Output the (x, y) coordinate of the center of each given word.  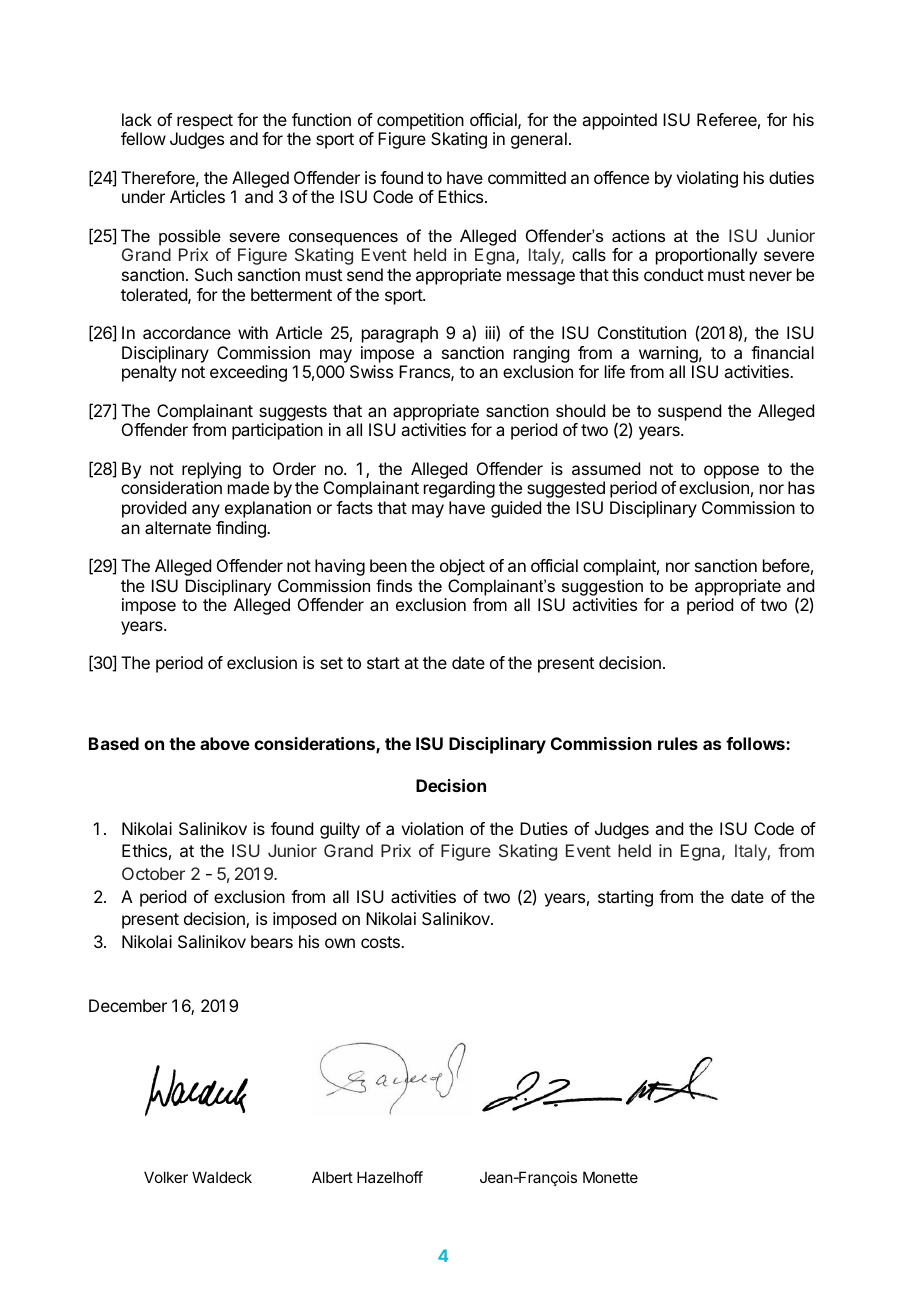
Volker (166, 1177)
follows (756, 743)
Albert (332, 1177)
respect (205, 122)
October (153, 873)
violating (707, 179)
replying (211, 470)
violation (432, 828)
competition (420, 121)
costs (381, 942)
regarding (459, 489)
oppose (731, 472)
